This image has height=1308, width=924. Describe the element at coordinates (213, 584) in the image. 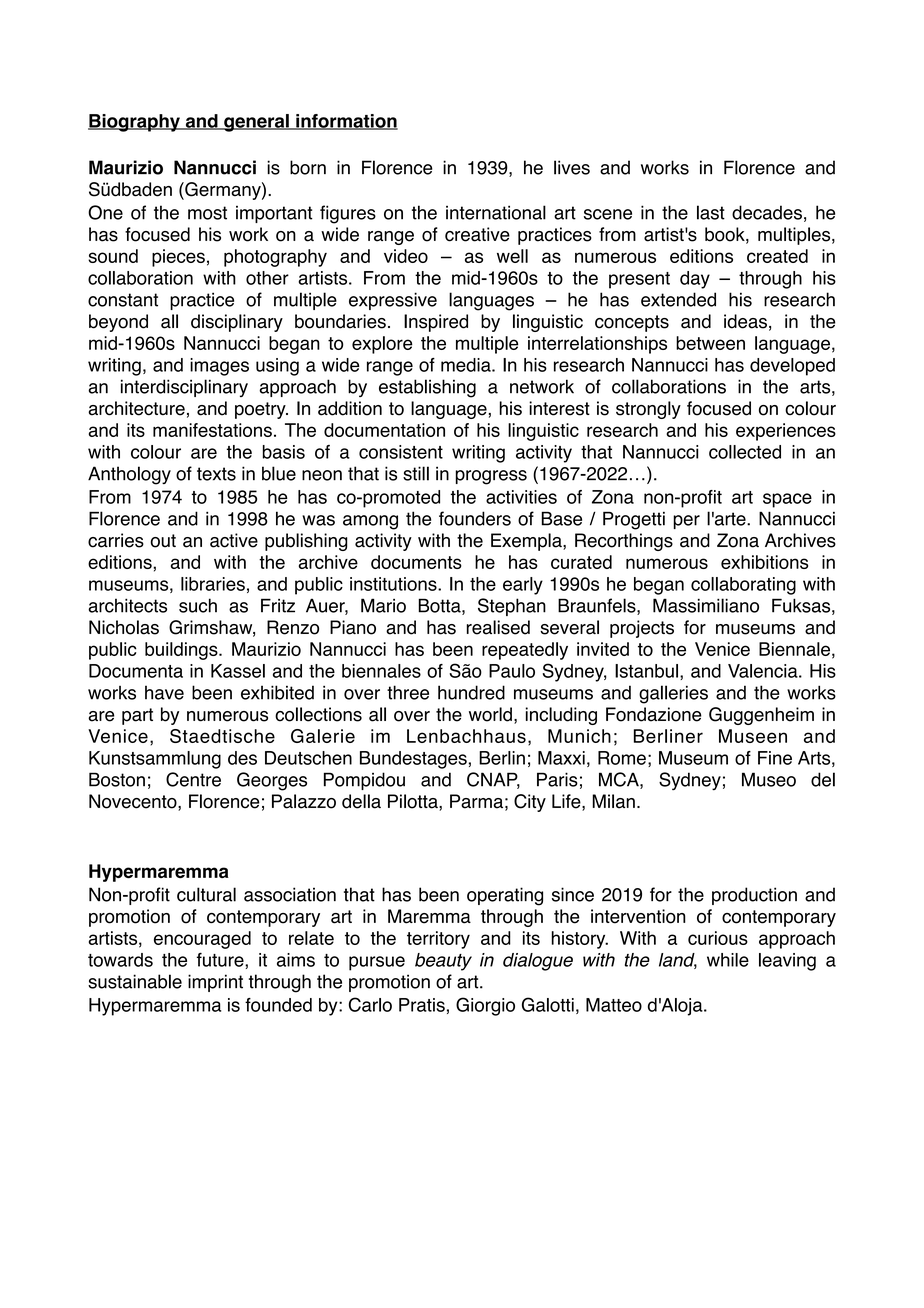

I see `libraries` at that location.
